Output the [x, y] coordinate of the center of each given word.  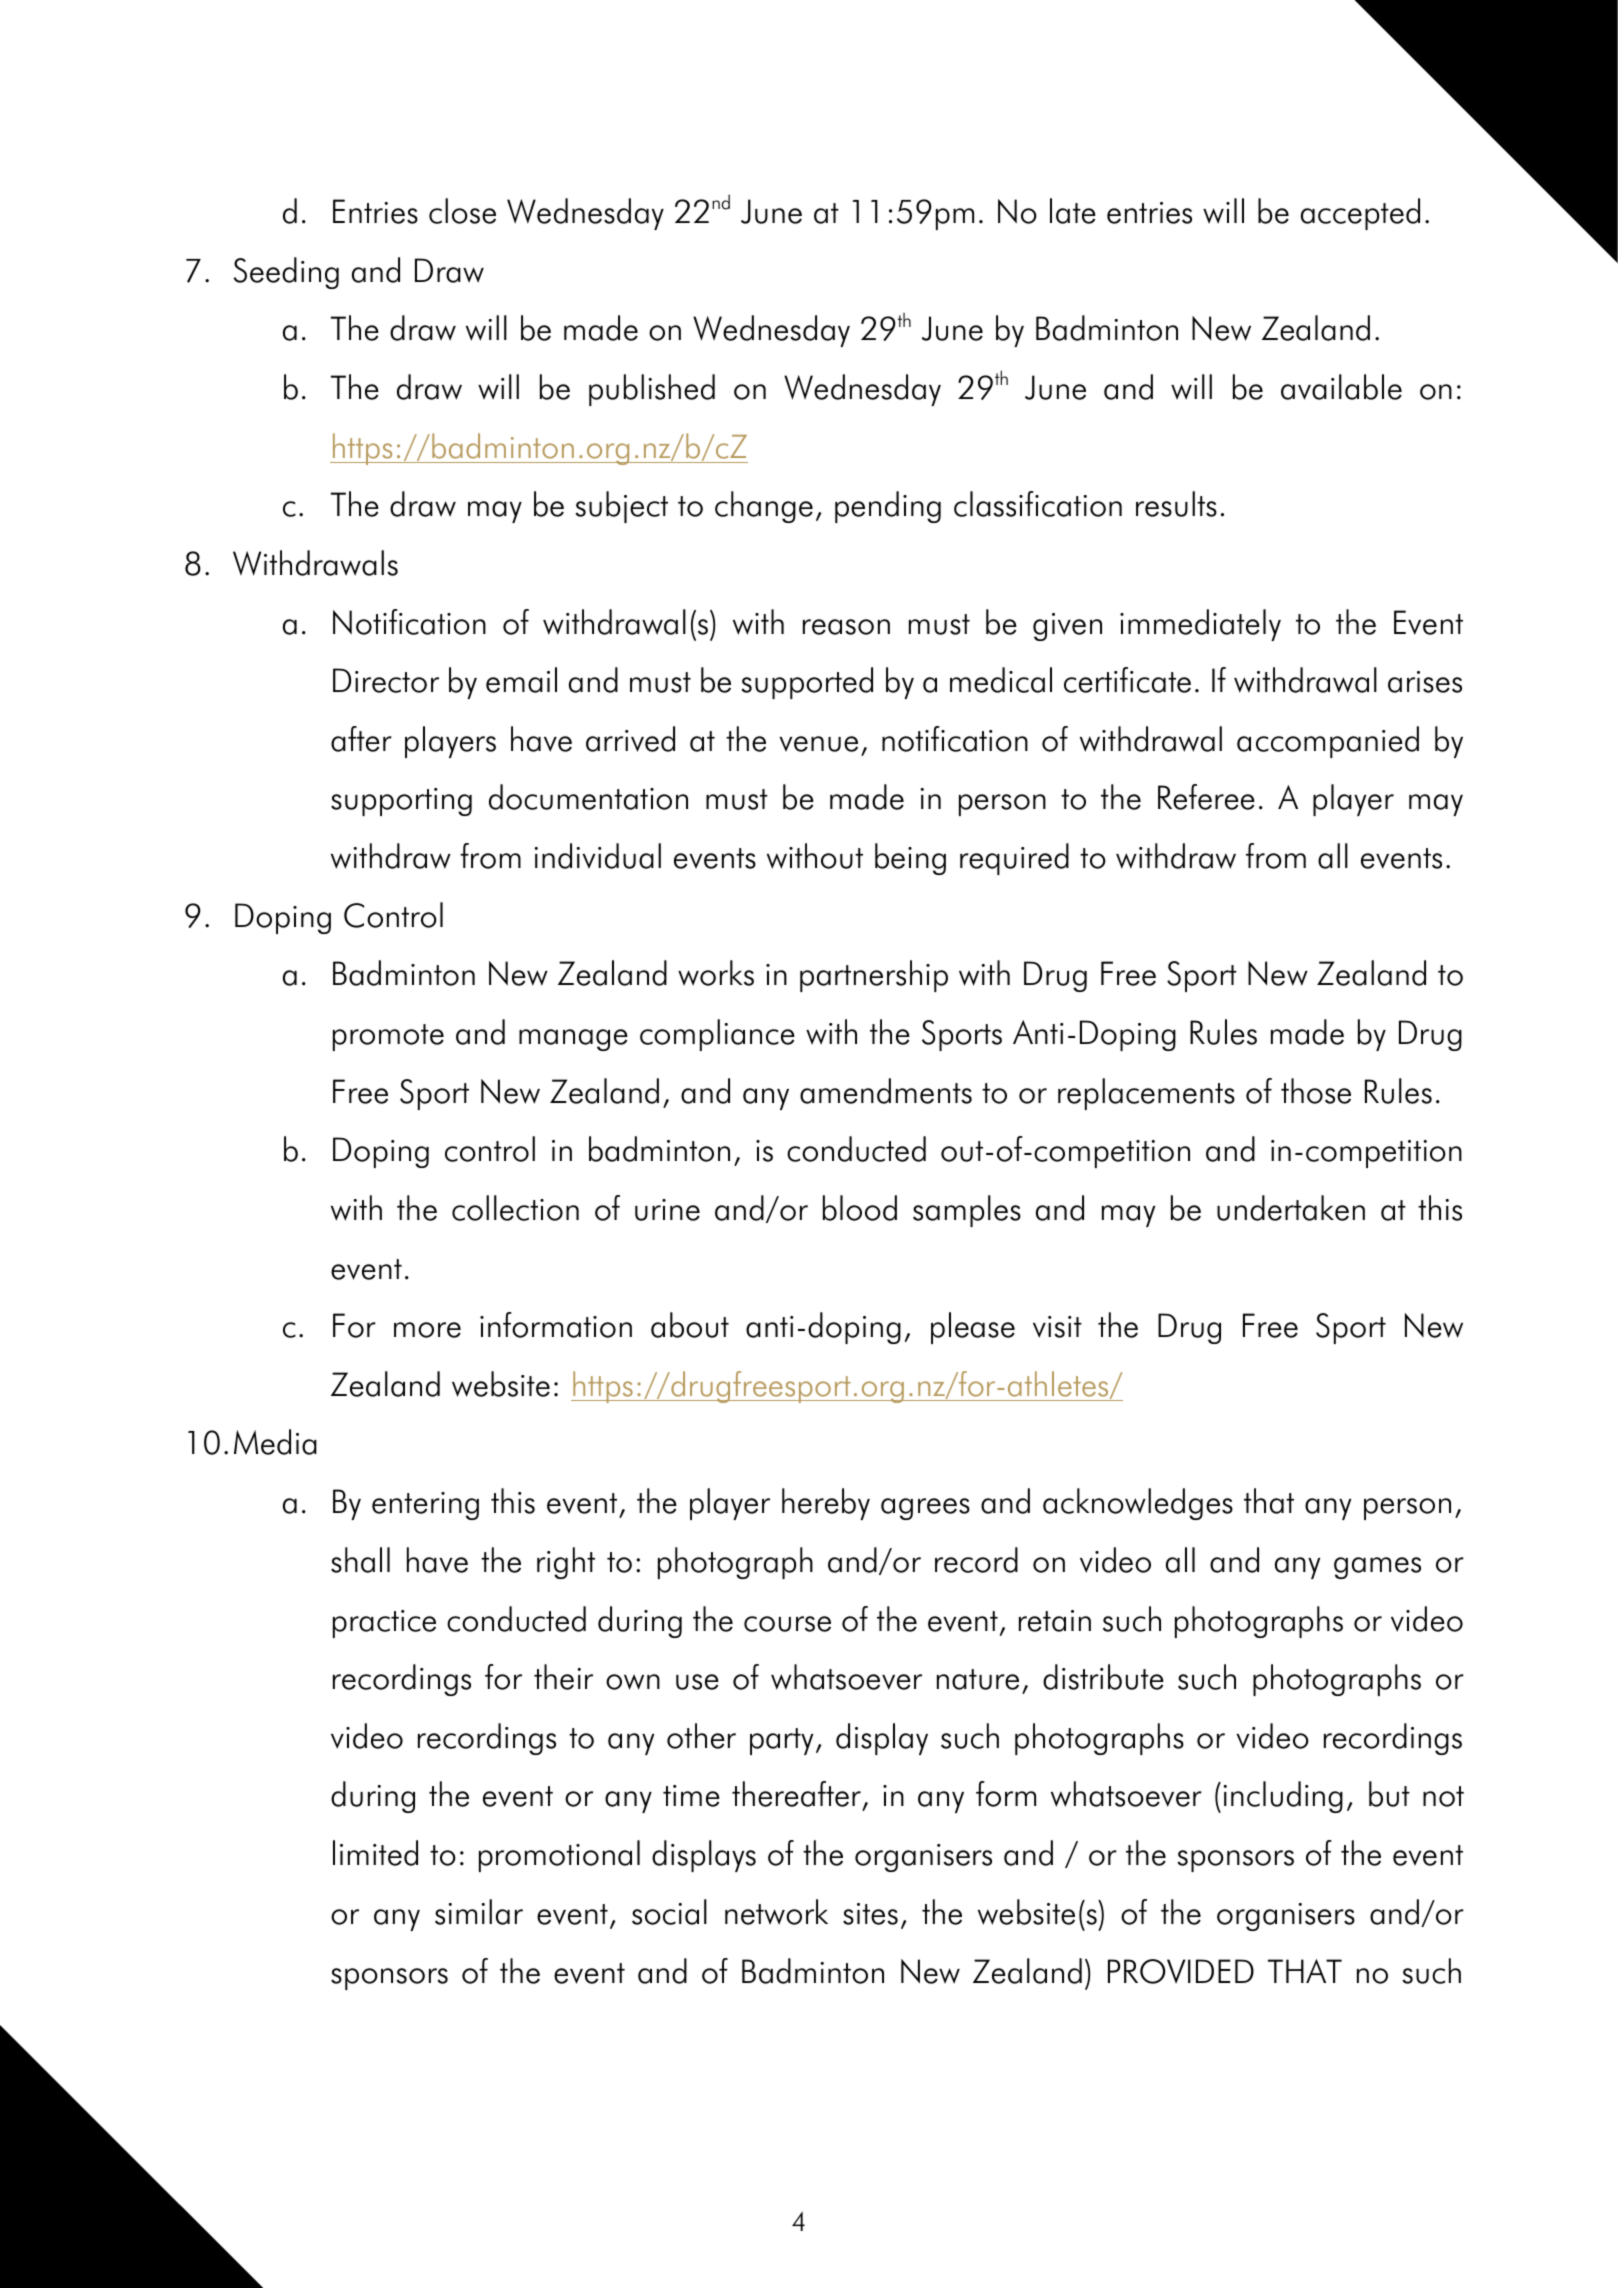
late [1073, 211]
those [1316, 1091]
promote [388, 1037]
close [462, 211]
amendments [886, 1091]
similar [479, 1912]
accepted [1360, 214]
